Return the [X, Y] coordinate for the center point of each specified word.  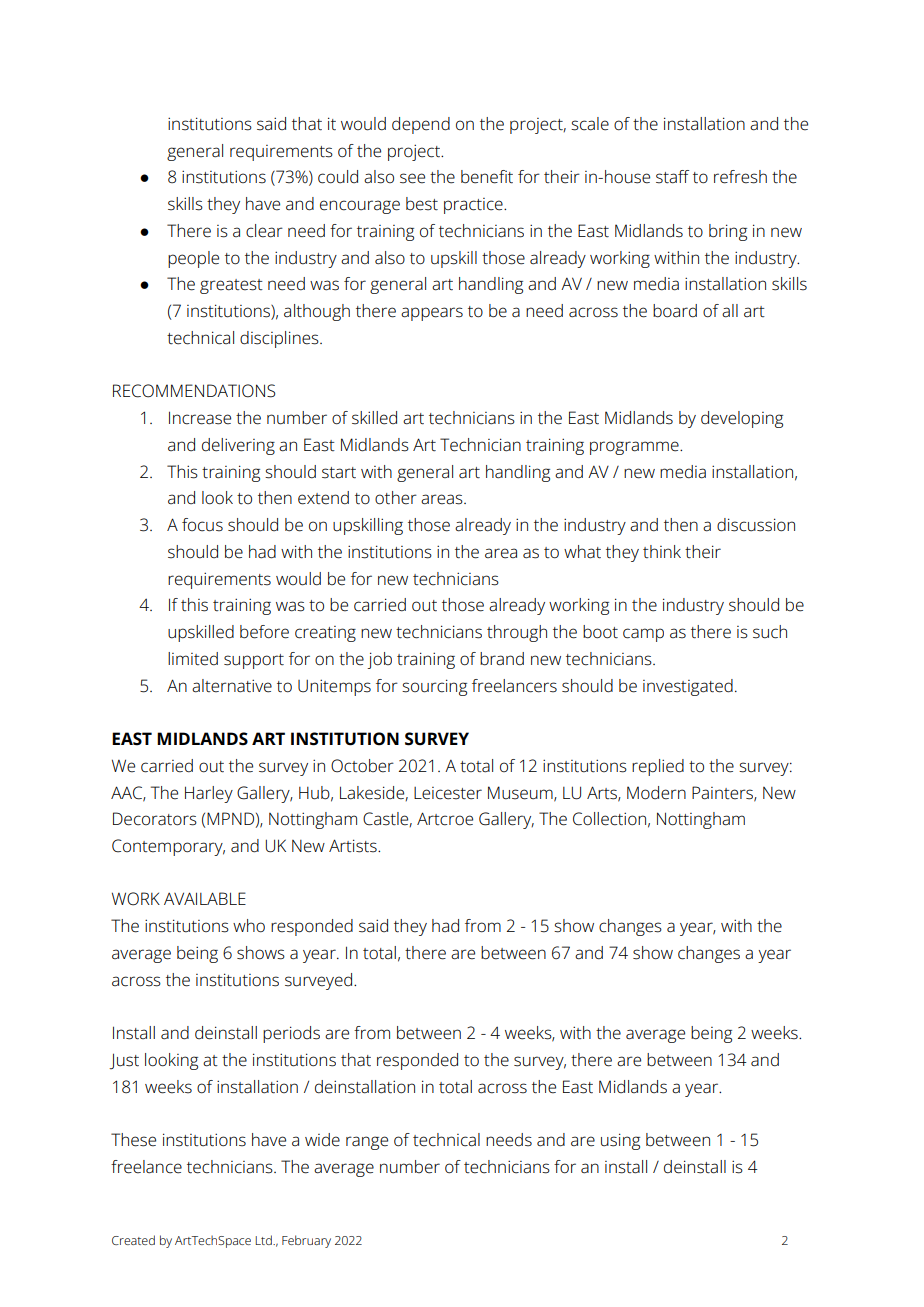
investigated [688, 687]
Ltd [264, 1240]
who [249, 926]
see [412, 178]
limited [193, 659]
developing [742, 419]
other [396, 498]
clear [264, 231]
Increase [200, 418]
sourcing [434, 687]
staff [672, 177]
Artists [354, 846]
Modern [656, 793]
